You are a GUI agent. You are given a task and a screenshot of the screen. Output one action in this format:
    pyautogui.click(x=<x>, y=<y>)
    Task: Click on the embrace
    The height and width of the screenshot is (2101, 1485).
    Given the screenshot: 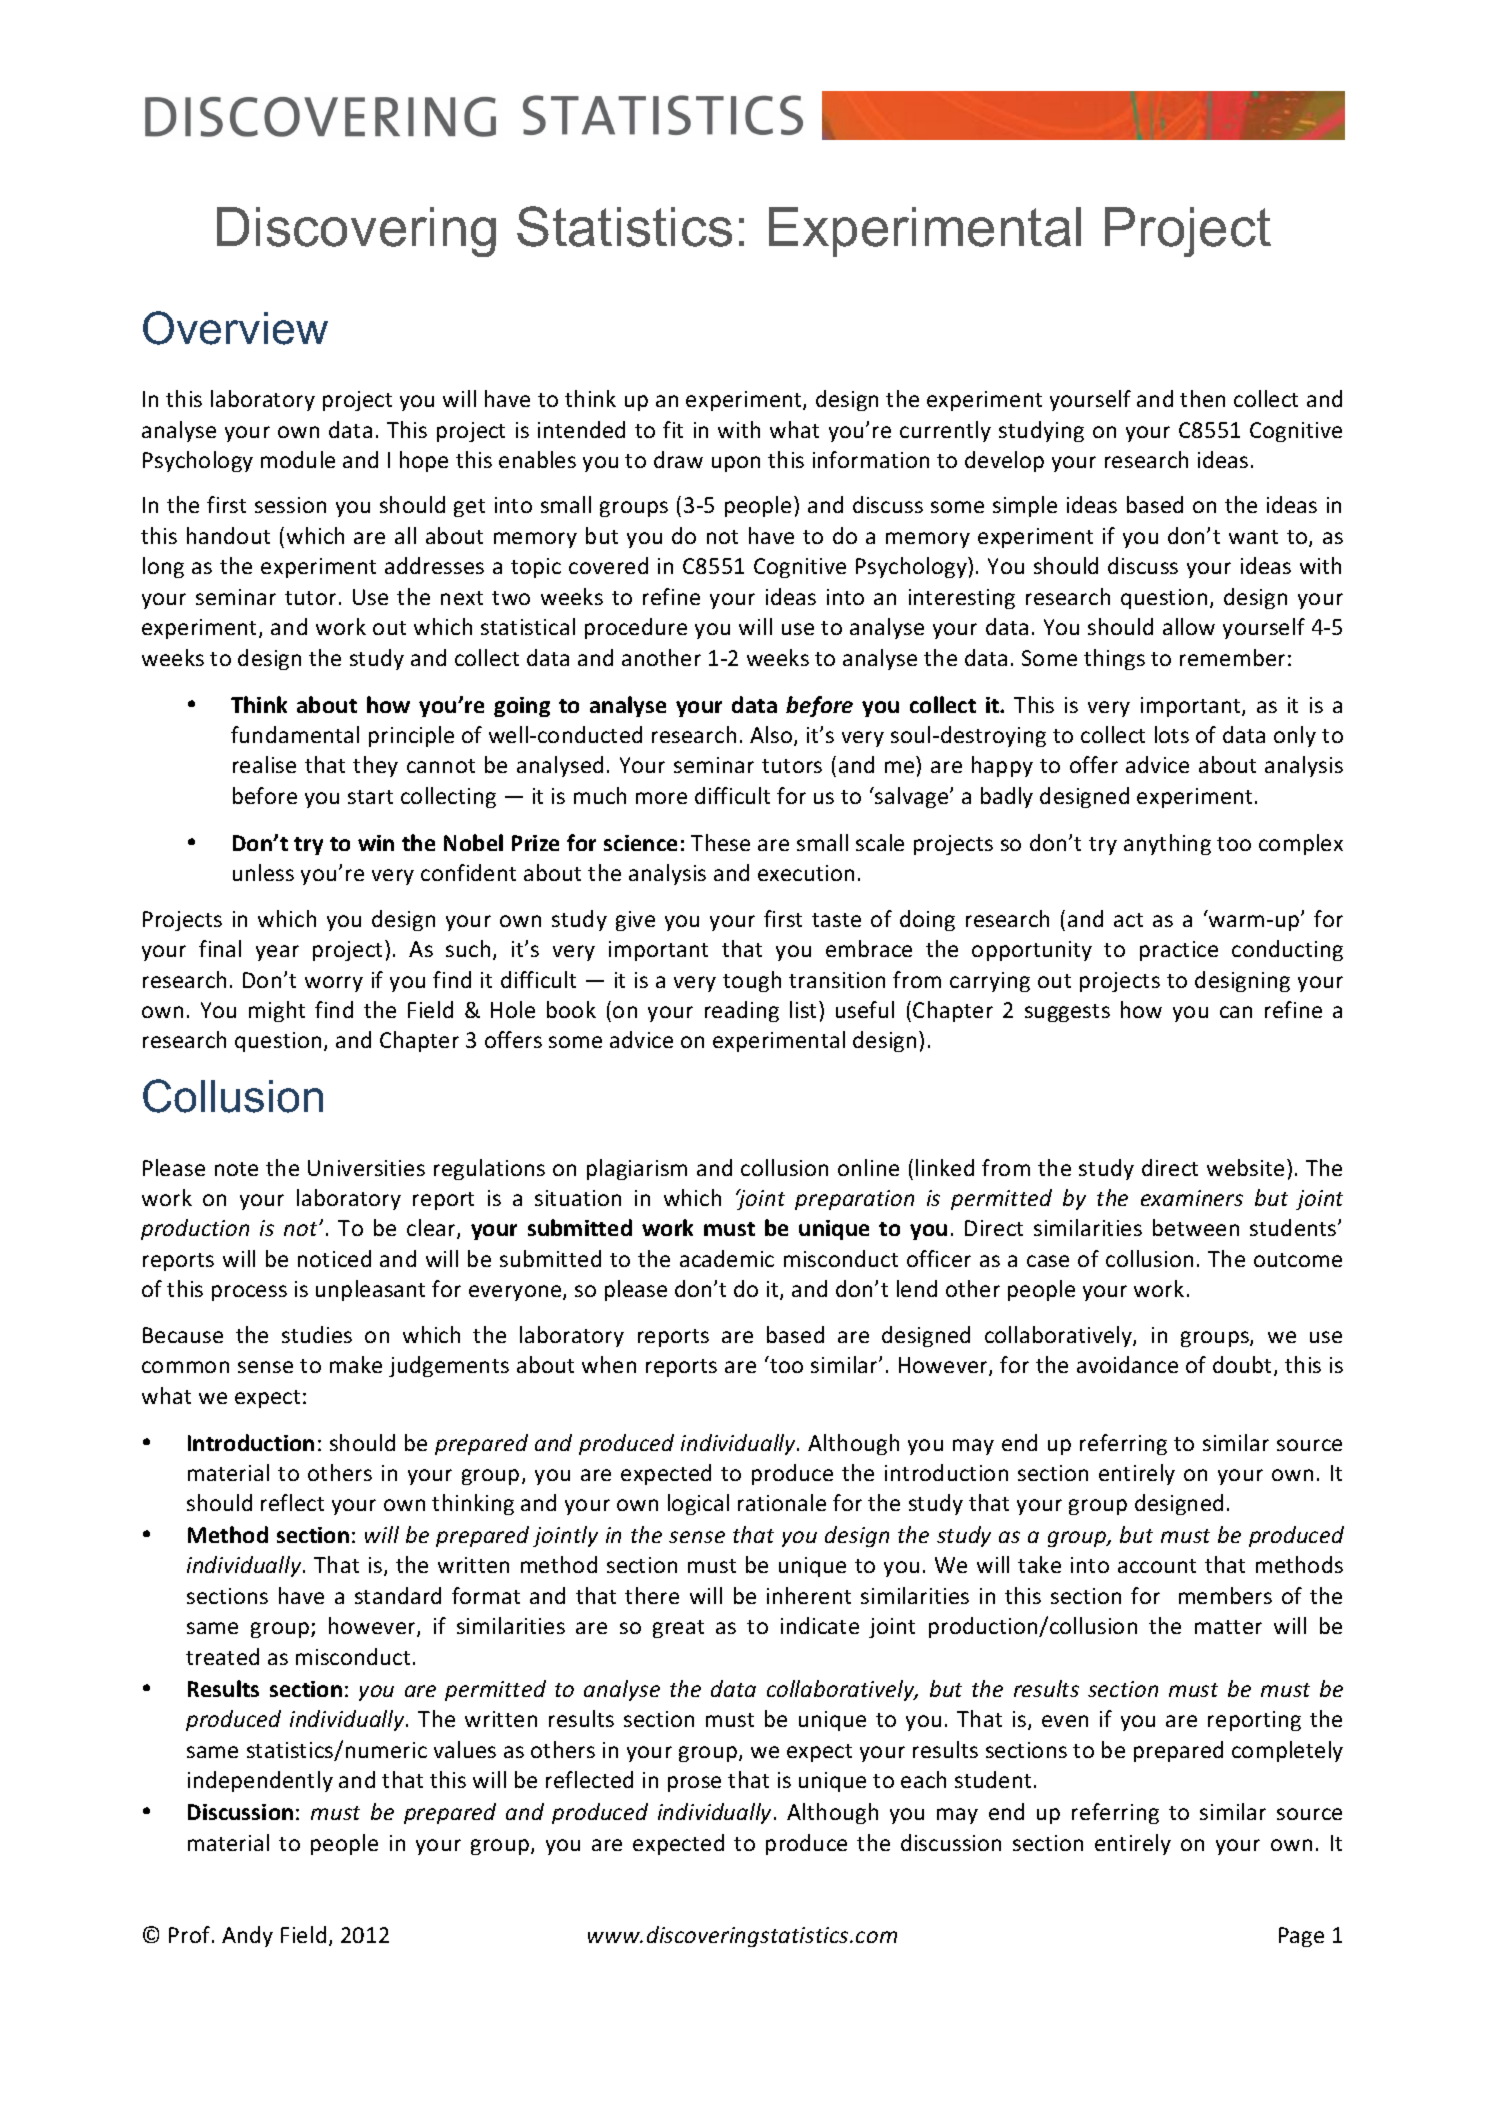 What is the action you would take?
    pyautogui.click(x=869, y=948)
